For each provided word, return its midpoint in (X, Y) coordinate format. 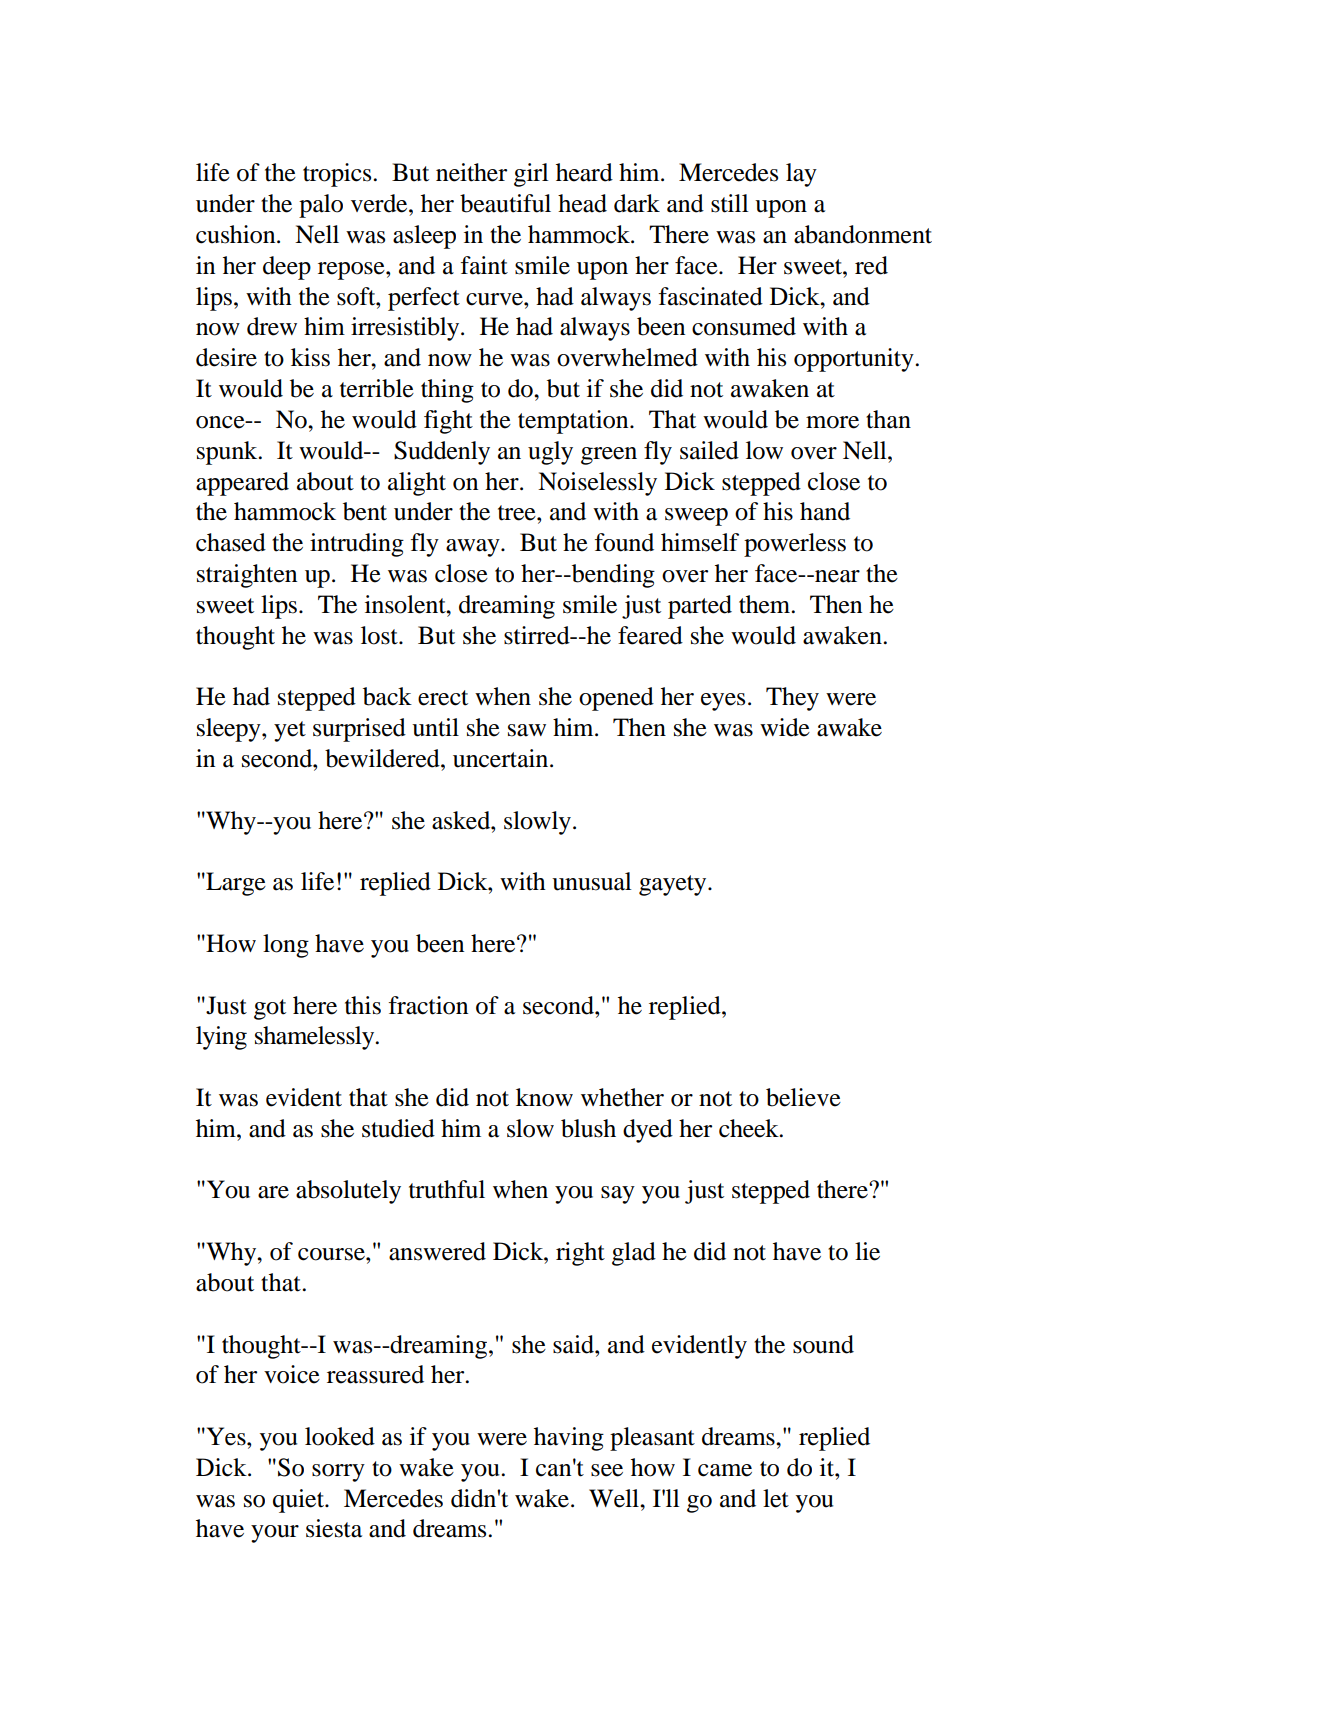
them (766, 604)
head (582, 203)
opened (616, 699)
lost (380, 635)
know (544, 1097)
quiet (300, 1501)
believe (803, 1097)
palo (321, 206)
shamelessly (316, 1038)
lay (801, 175)
